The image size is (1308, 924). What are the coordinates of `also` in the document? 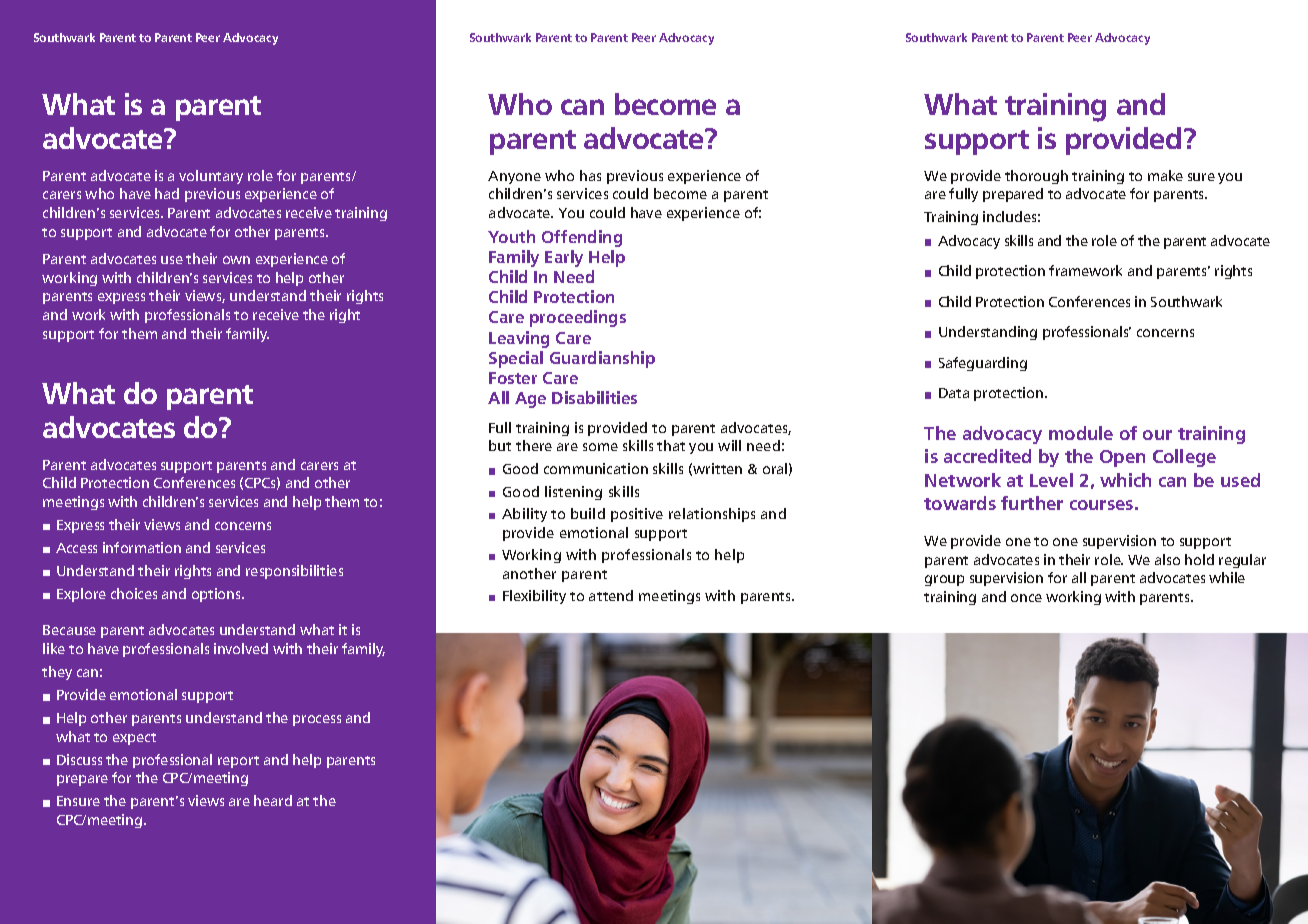 It's located at (1167, 559).
